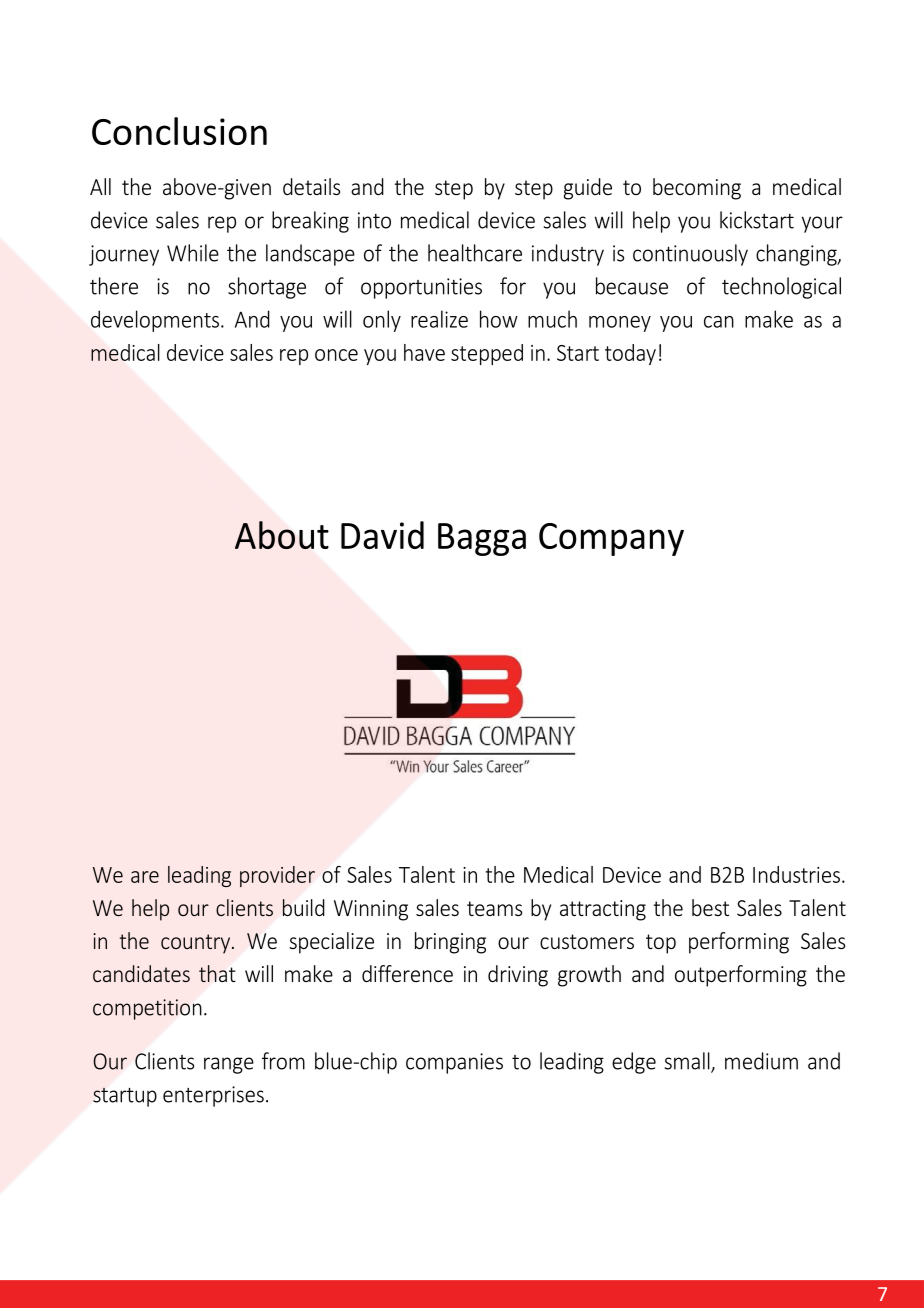 The image size is (924, 1308). I want to click on David, so click(382, 535).
